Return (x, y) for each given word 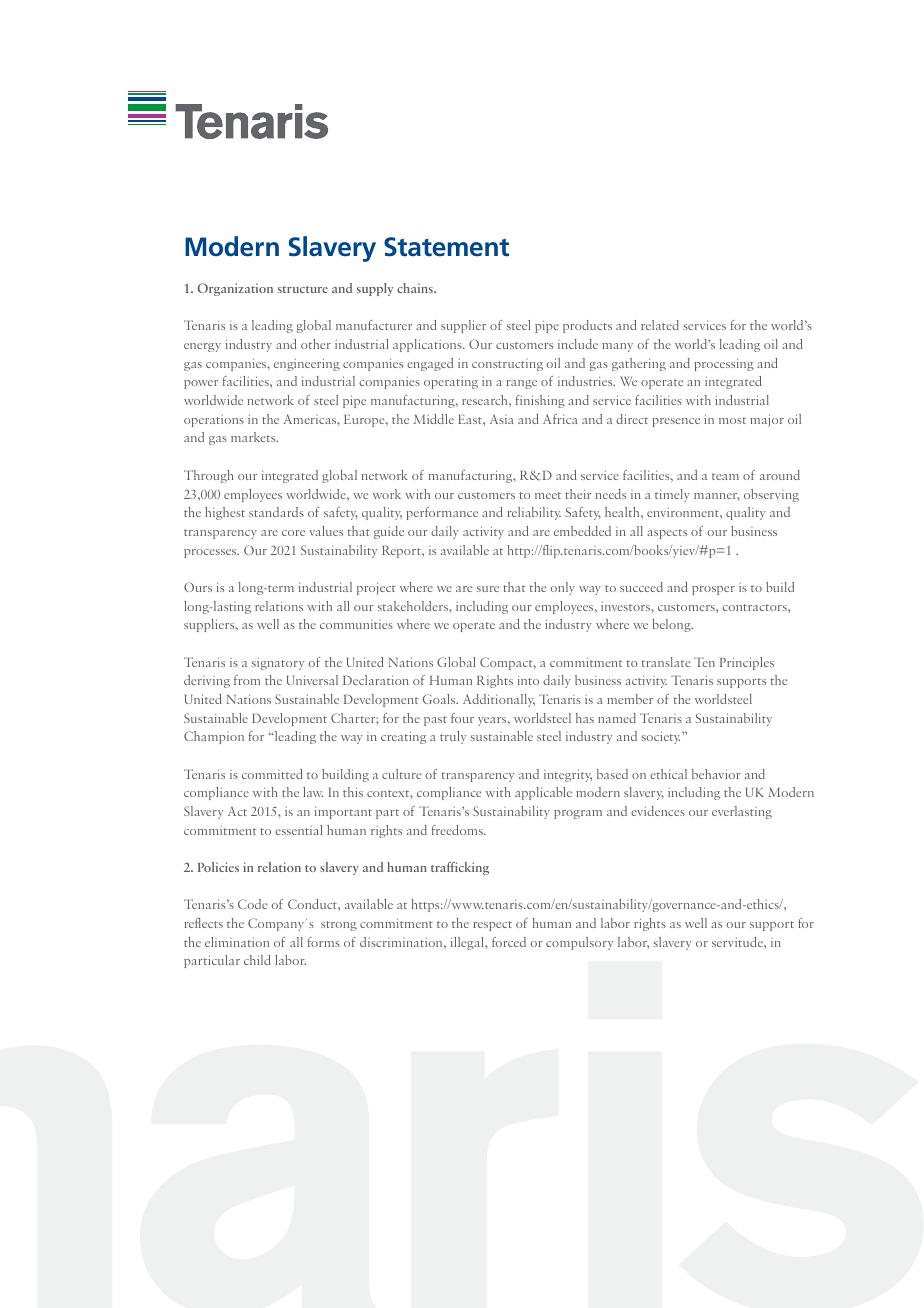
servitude (738, 942)
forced (509, 942)
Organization (235, 289)
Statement (446, 247)
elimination (237, 942)
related (660, 325)
